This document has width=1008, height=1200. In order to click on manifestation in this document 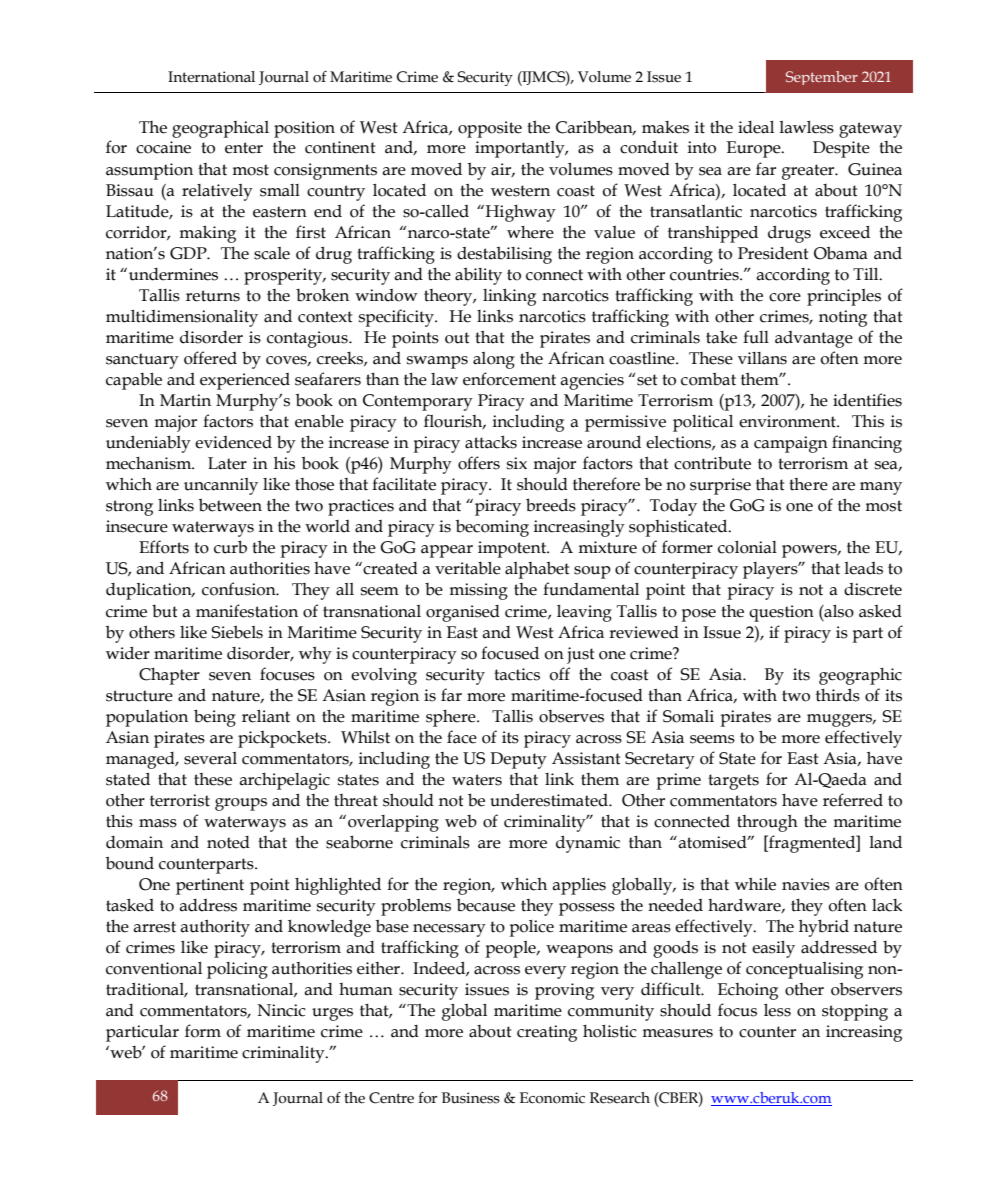, I will do `click(247, 611)`.
